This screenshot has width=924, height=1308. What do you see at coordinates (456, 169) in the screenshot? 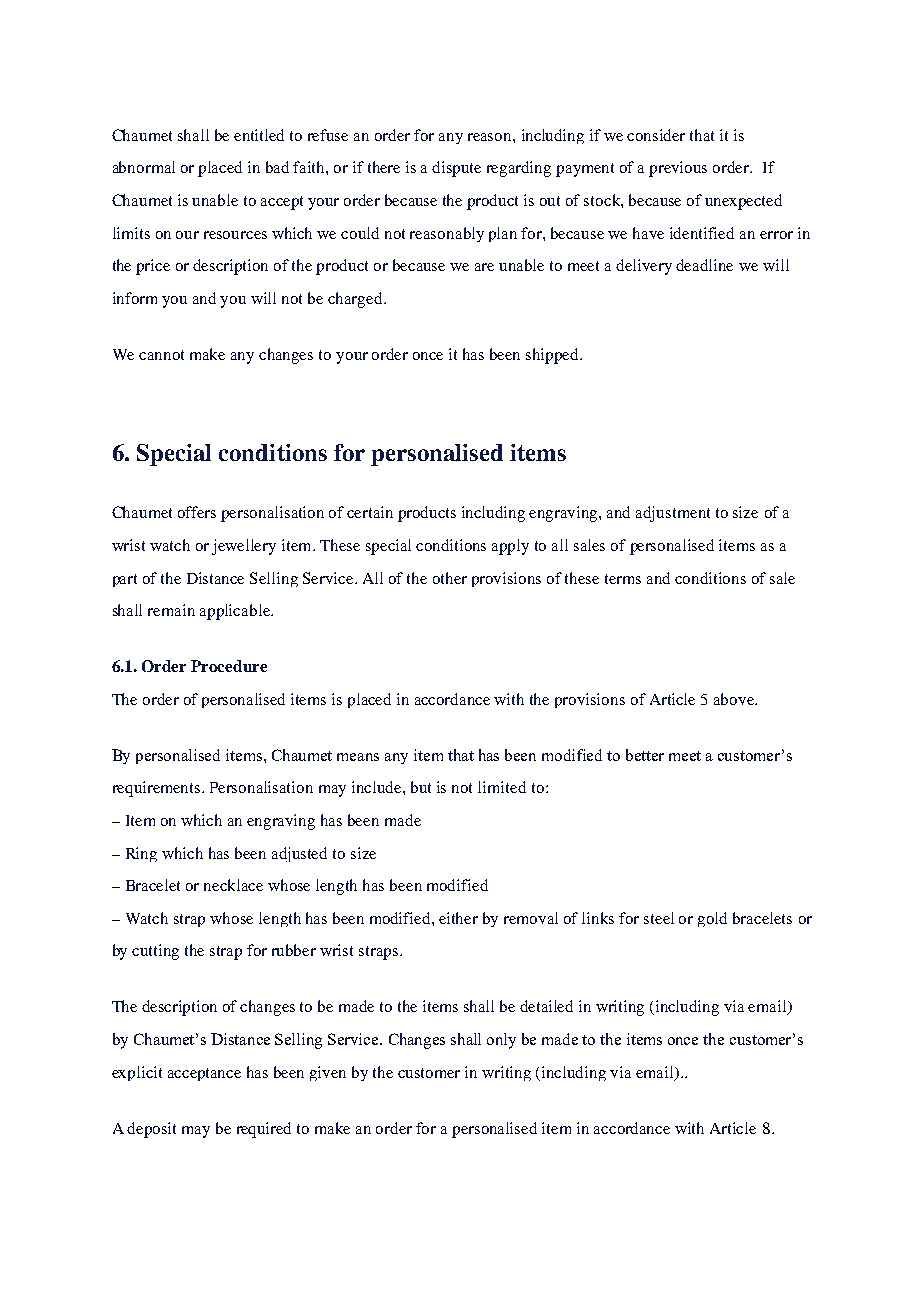
I see `dispute` at bounding box center [456, 169].
